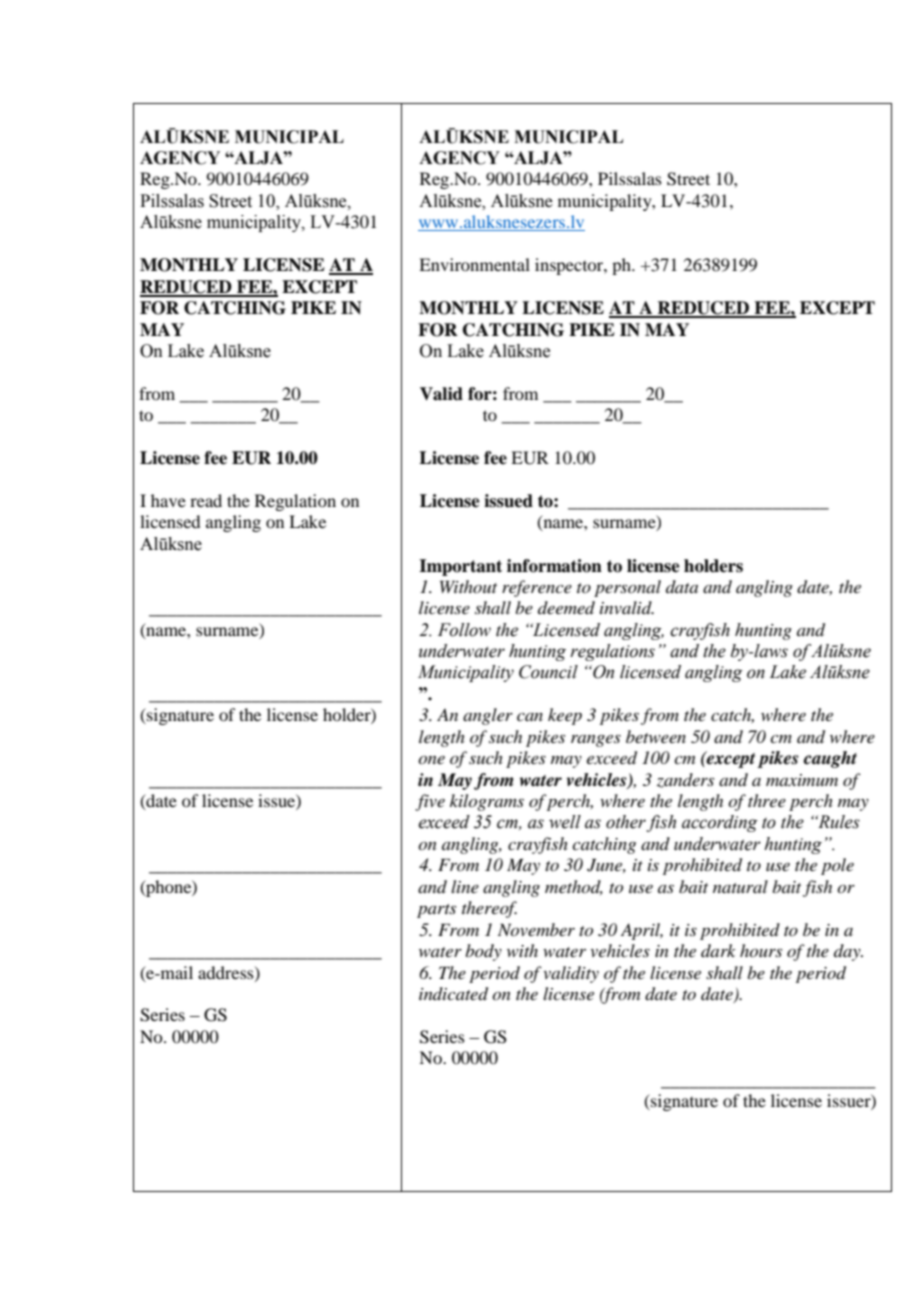 This image has width=924, height=1308. Describe the element at coordinates (474, 264) in the image. I see `Environmental` at that location.
